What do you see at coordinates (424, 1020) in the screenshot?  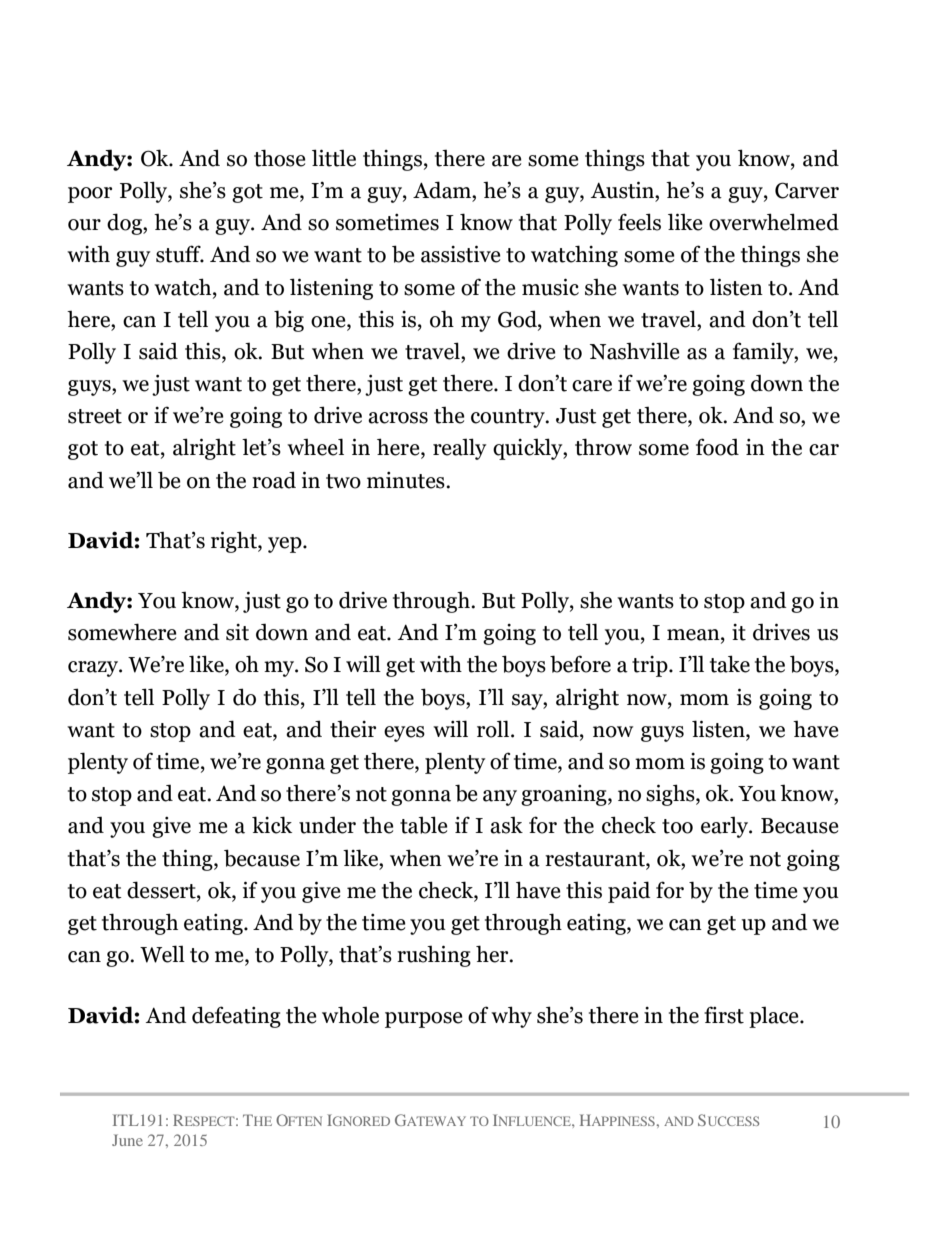 I see `purpose` at bounding box center [424, 1020].
